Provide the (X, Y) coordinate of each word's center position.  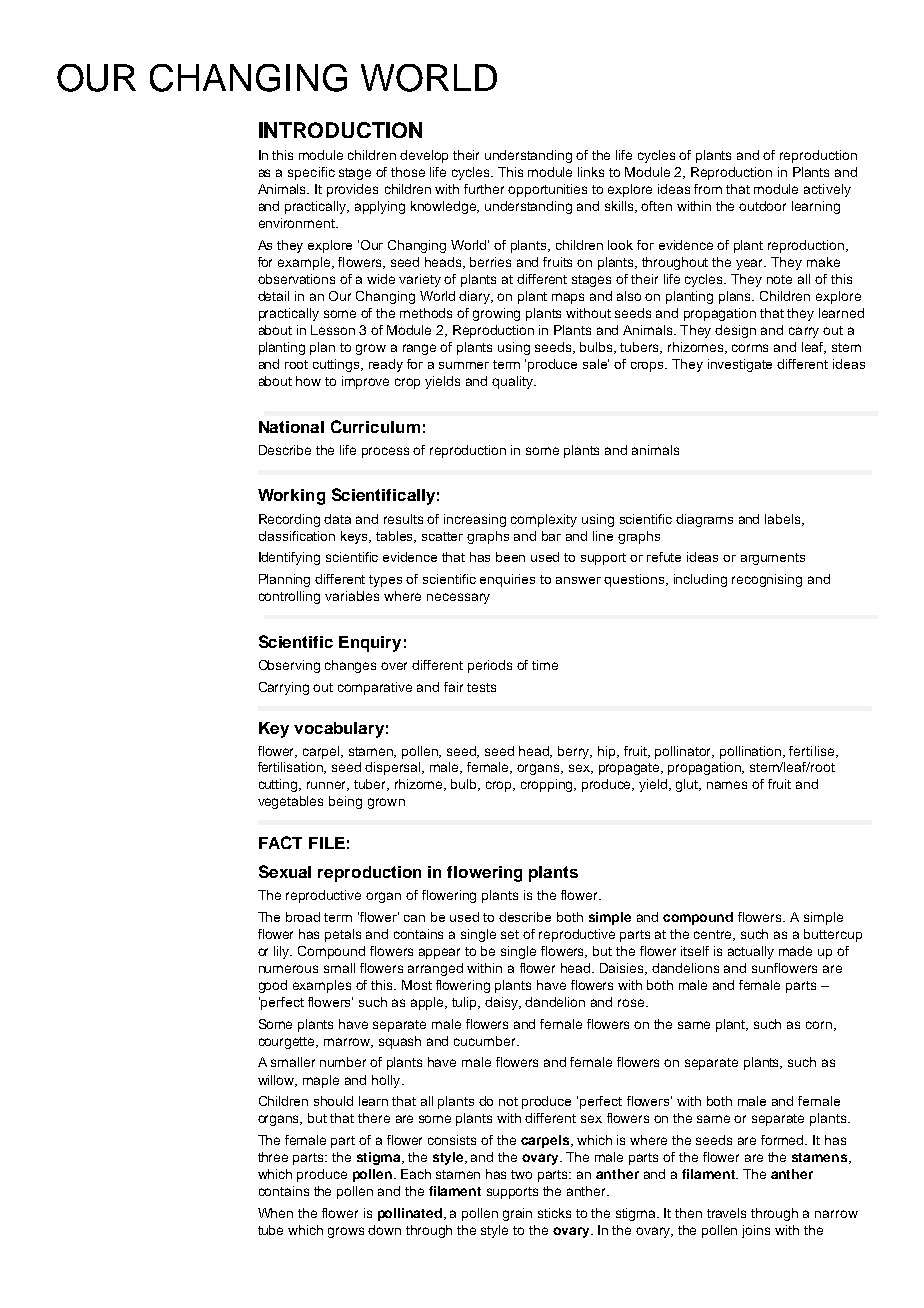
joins (756, 1231)
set (510, 934)
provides (352, 190)
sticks (554, 1213)
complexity (544, 520)
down (384, 1230)
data (337, 519)
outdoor (762, 206)
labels (784, 520)
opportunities (547, 190)
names (727, 785)
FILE (327, 843)
